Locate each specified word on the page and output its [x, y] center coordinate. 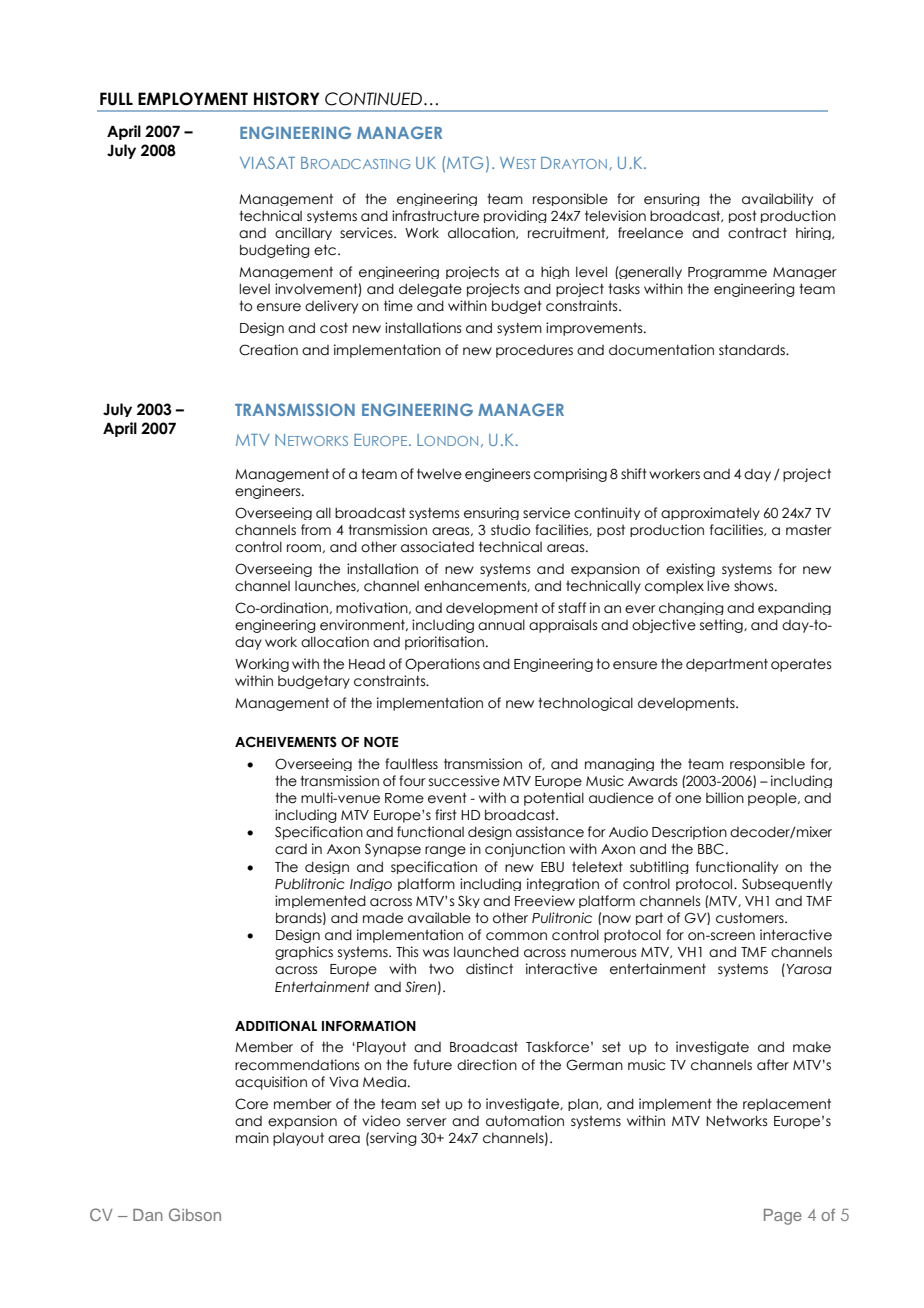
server [427, 1122]
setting [722, 626]
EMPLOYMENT [193, 99]
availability [777, 199]
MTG [465, 162]
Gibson [195, 1214]
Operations [442, 665]
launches [326, 586]
